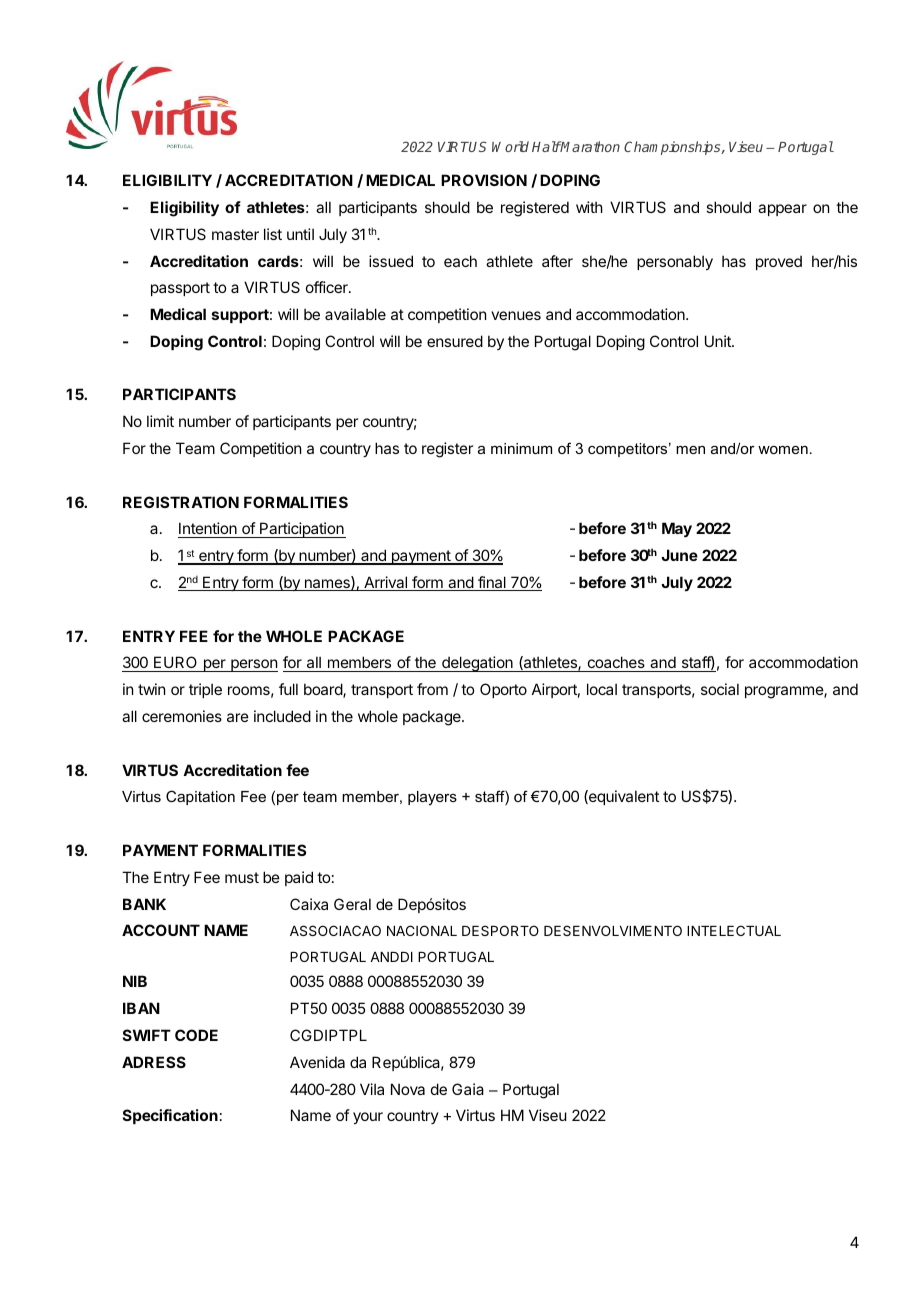  I want to click on June, so click(679, 555).
